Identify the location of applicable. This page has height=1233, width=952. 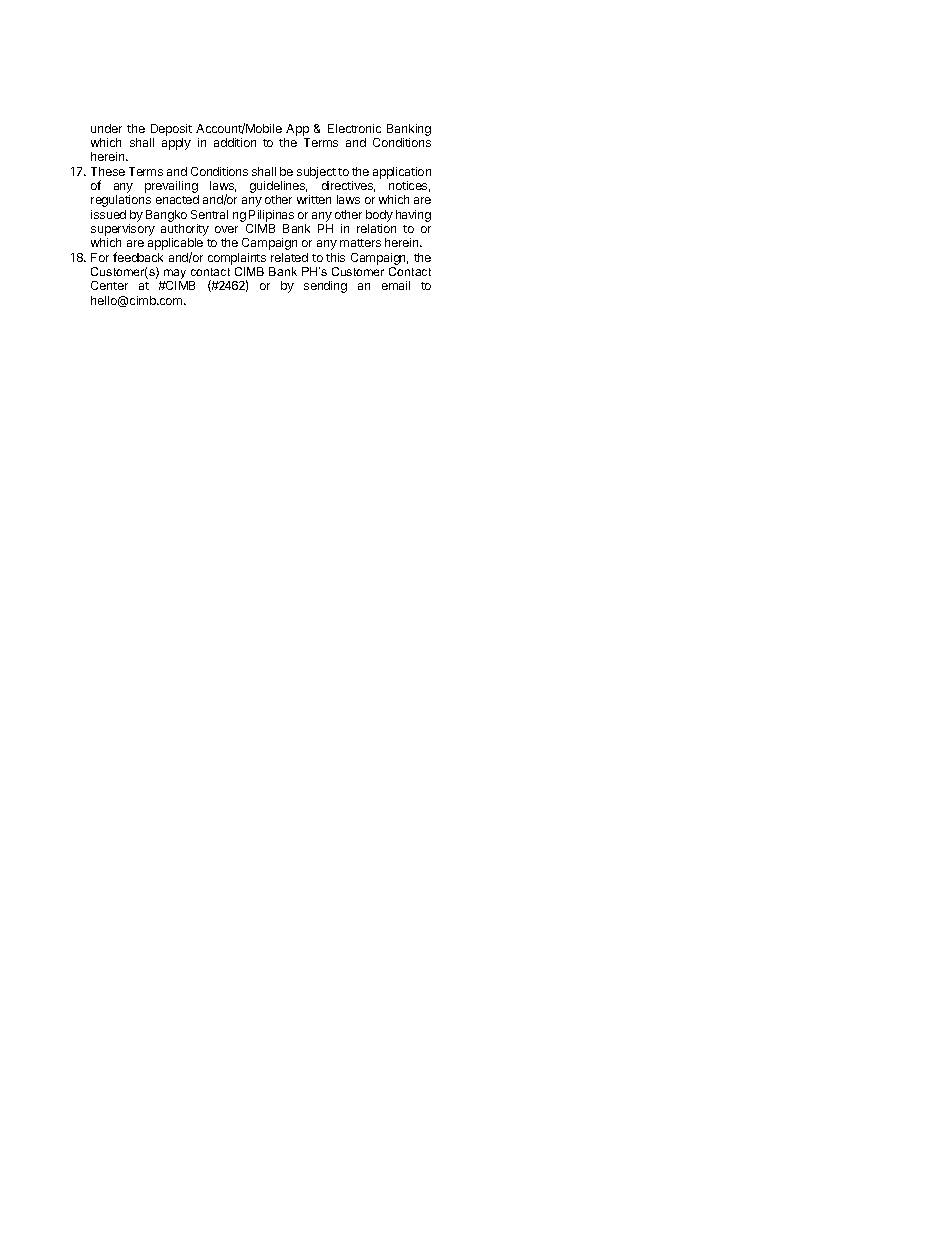
(175, 245).
